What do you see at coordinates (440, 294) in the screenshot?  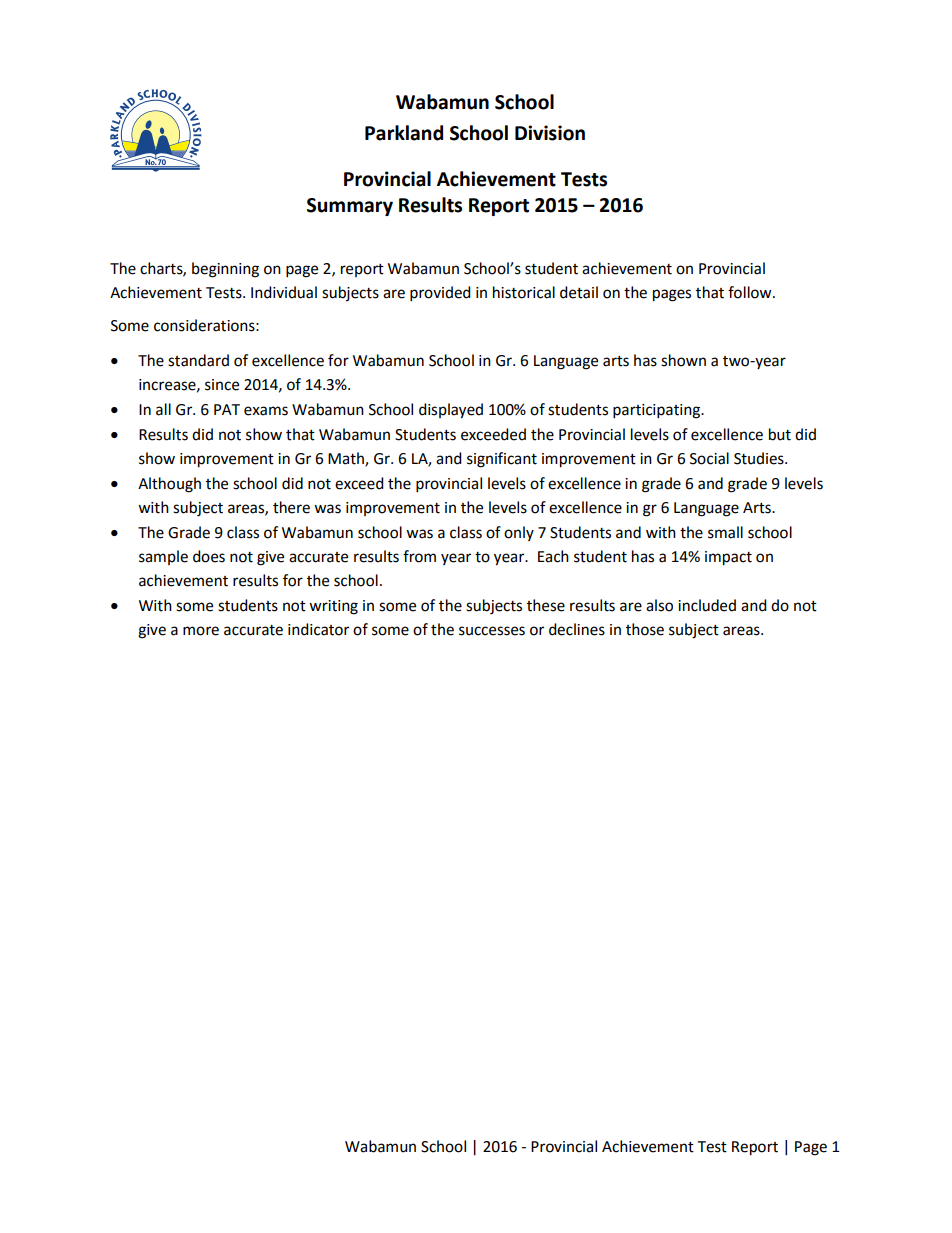 I see `provided` at bounding box center [440, 294].
